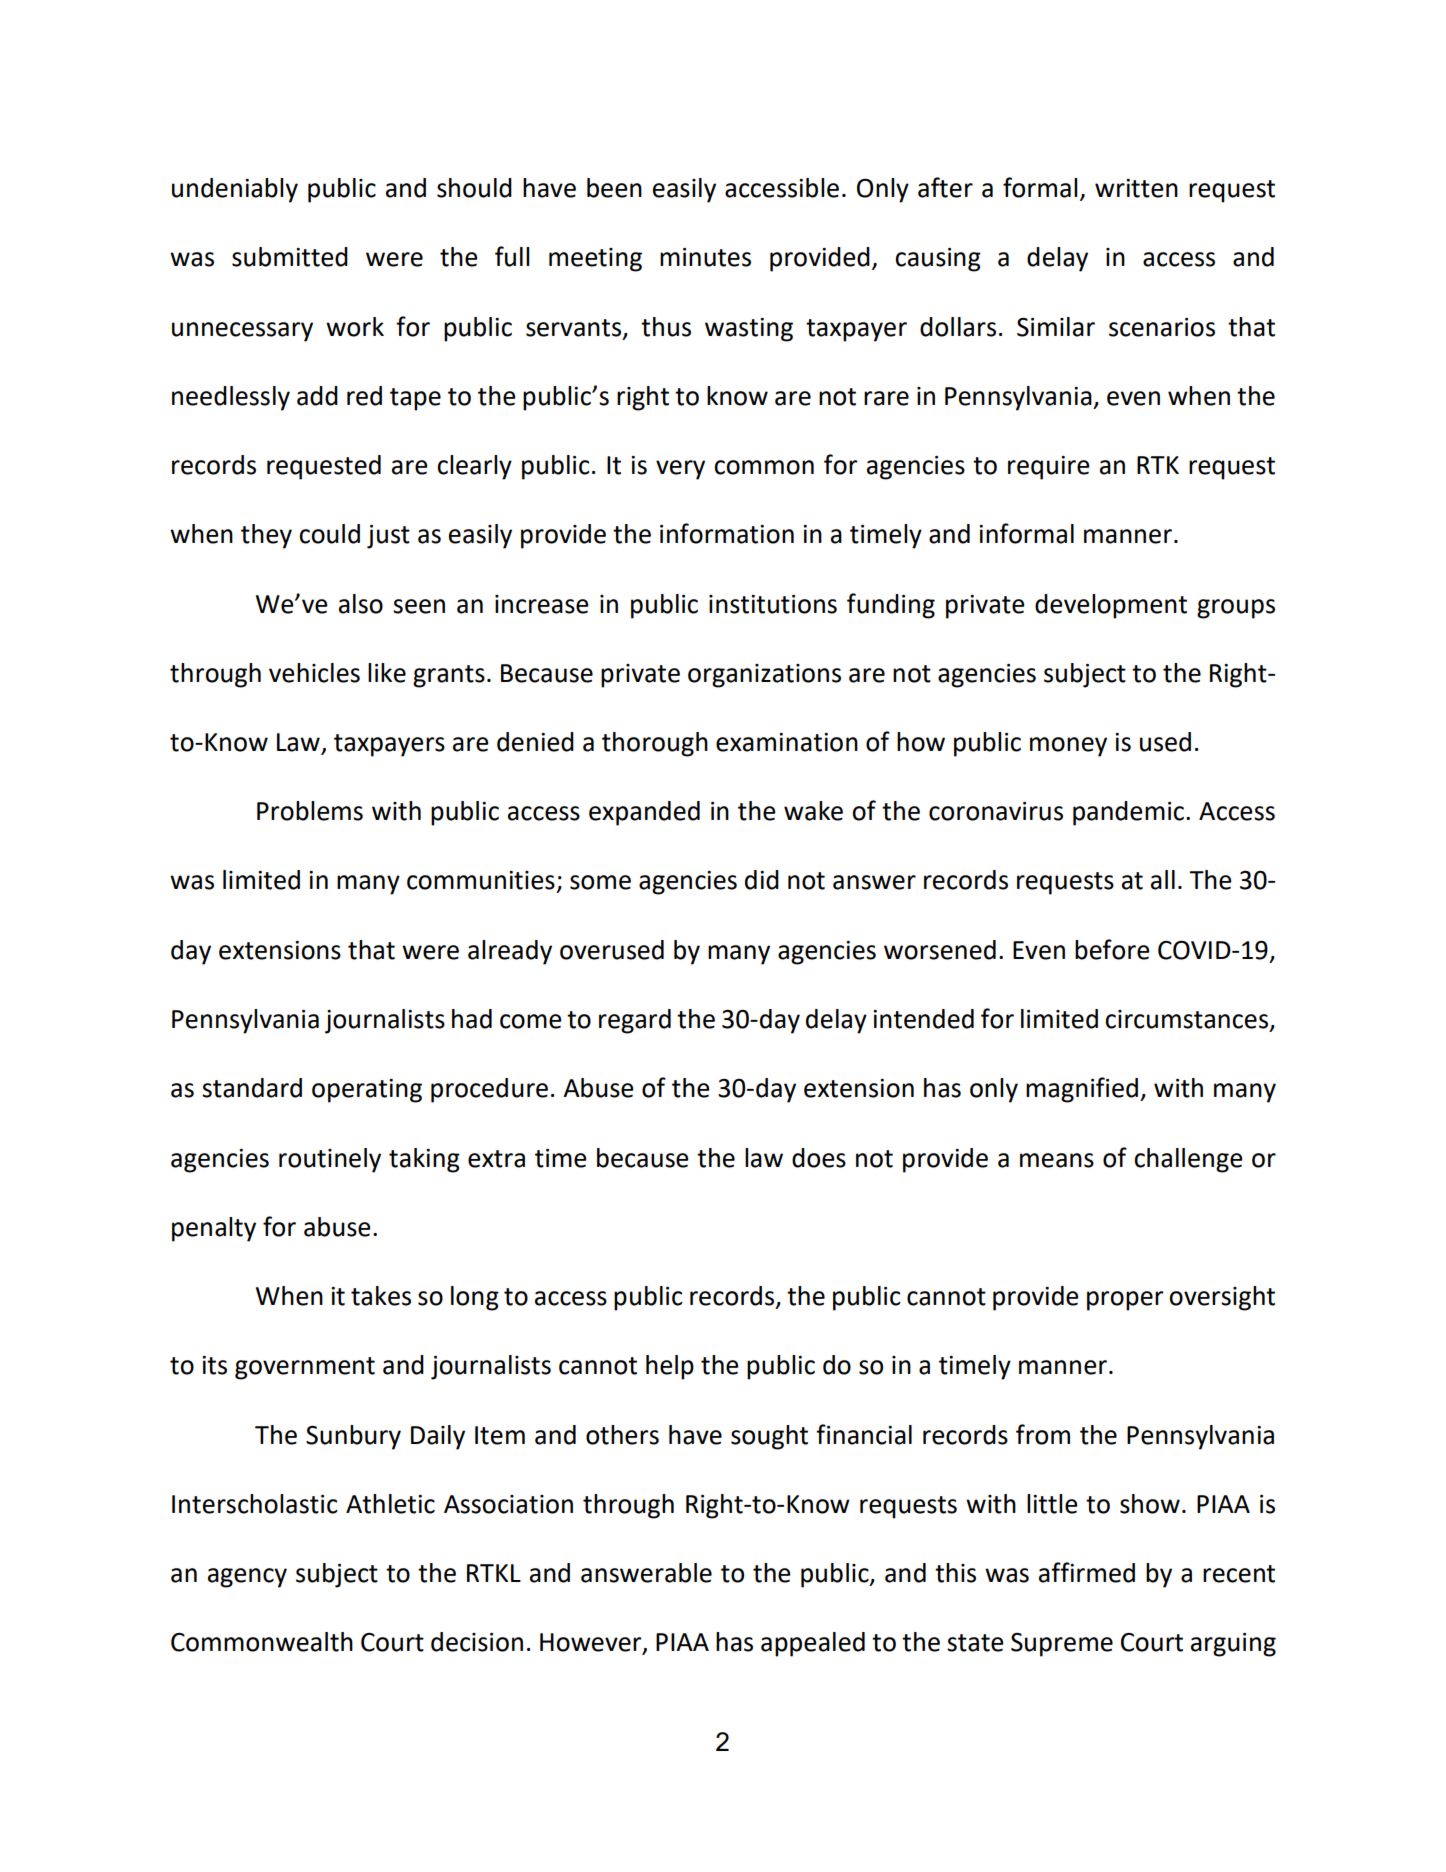 The height and width of the image is (1872, 1446). I want to click on information, so click(727, 533).
